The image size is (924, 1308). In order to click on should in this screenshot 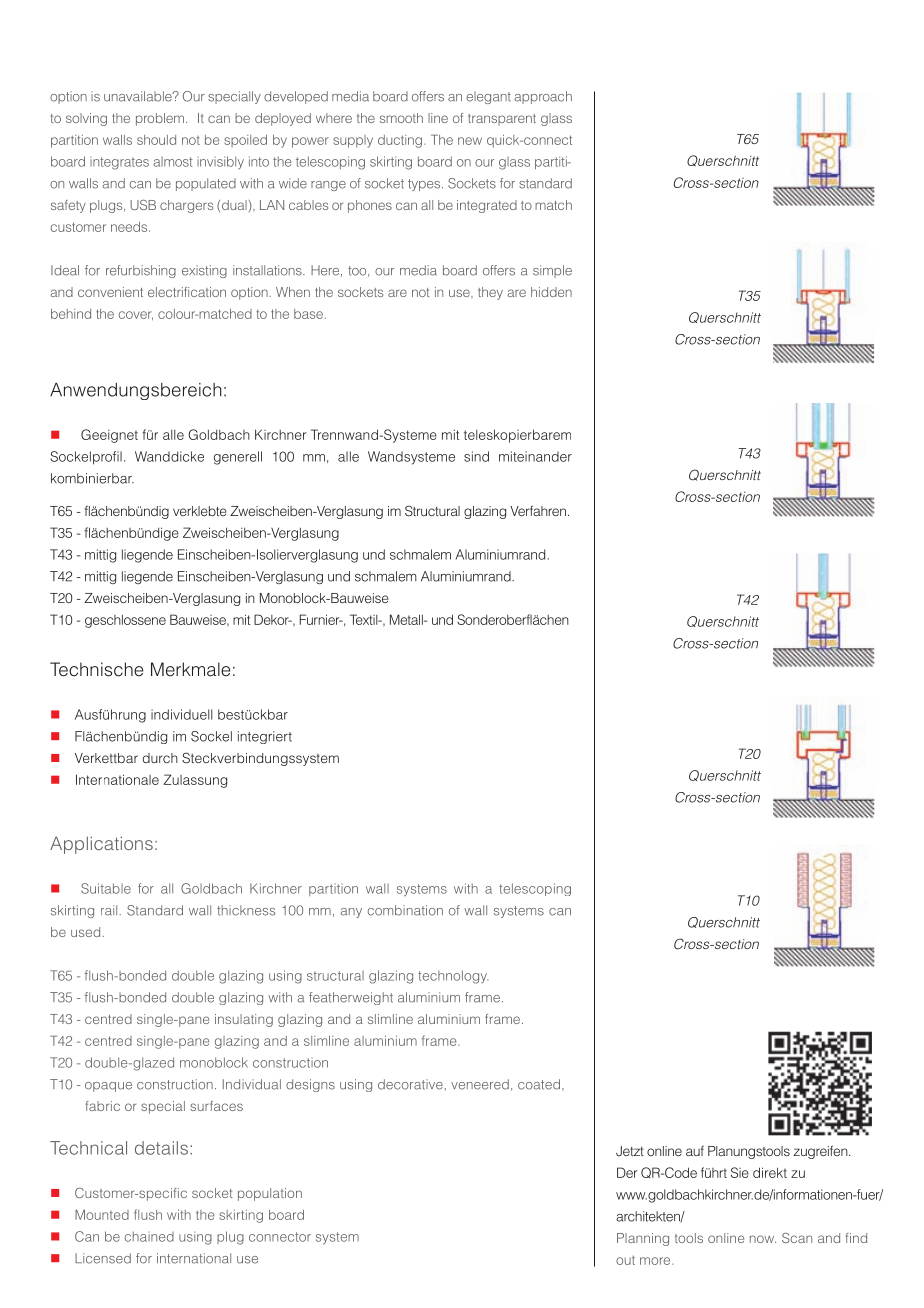, I will do `click(156, 140)`.
